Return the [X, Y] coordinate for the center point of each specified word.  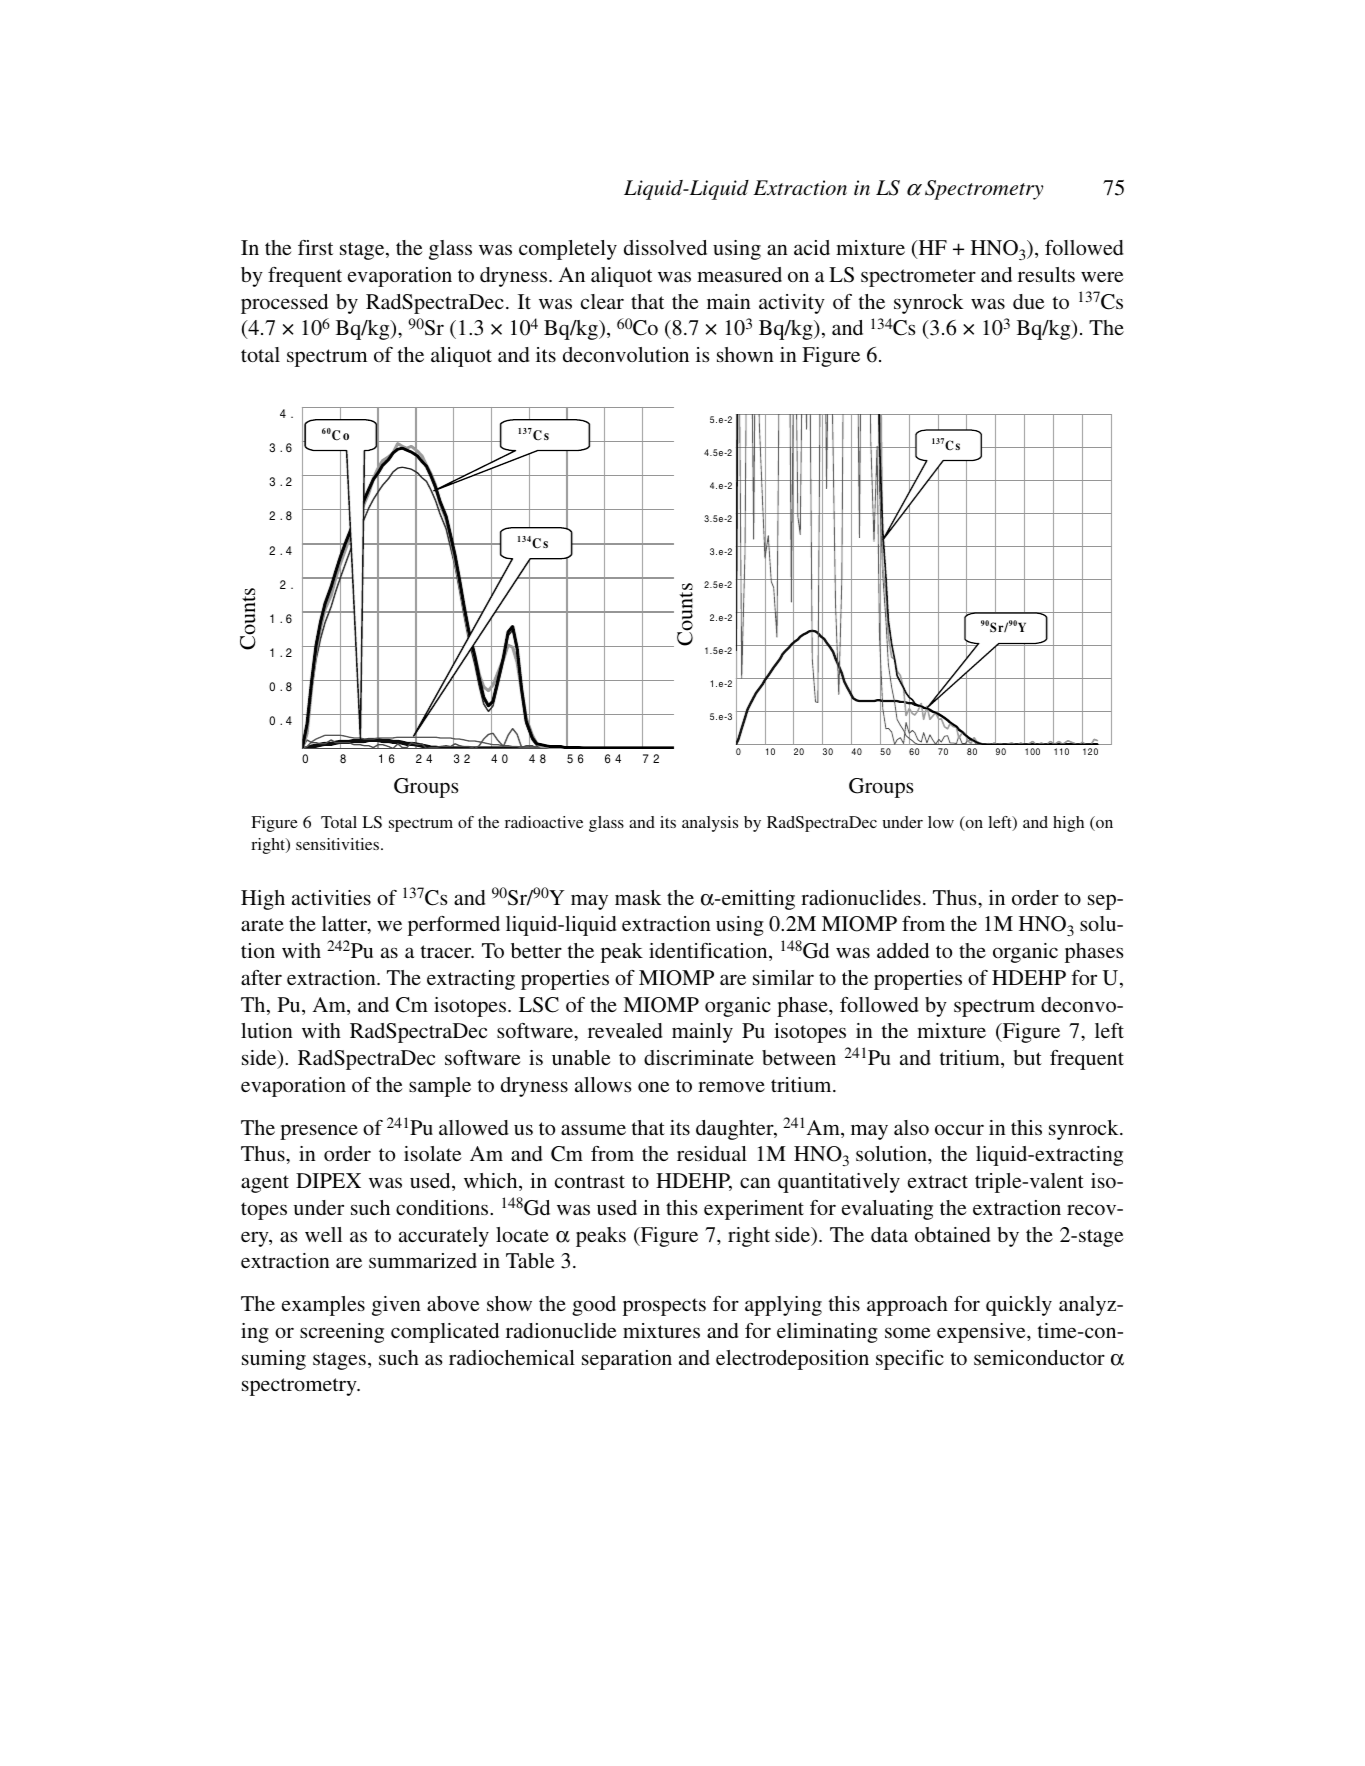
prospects [664, 1307]
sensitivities [339, 844]
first [315, 247]
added [903, 950]
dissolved [665, 247]
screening [342, 1333]
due [1029, 301]
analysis [710, 824]
